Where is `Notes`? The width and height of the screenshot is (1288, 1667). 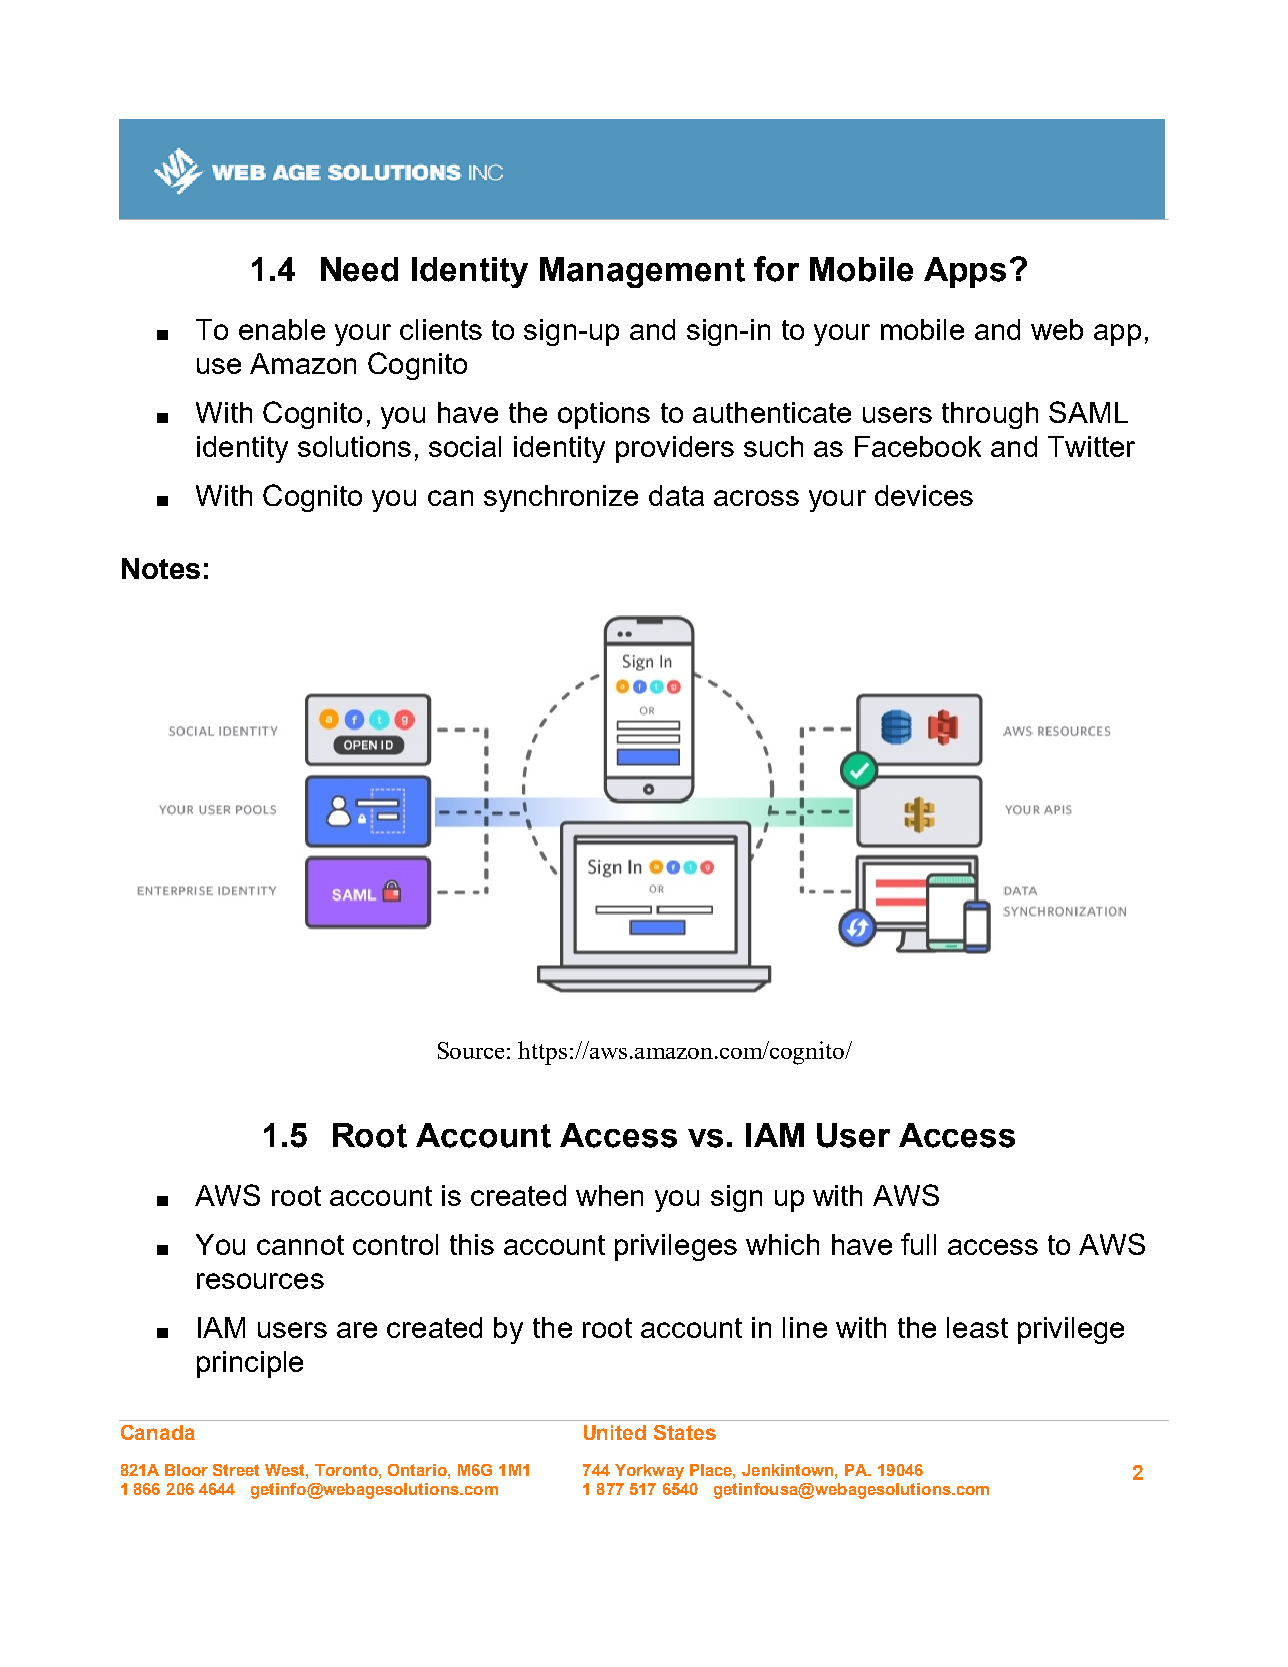 Notes is located at coordinates (161, 568).
